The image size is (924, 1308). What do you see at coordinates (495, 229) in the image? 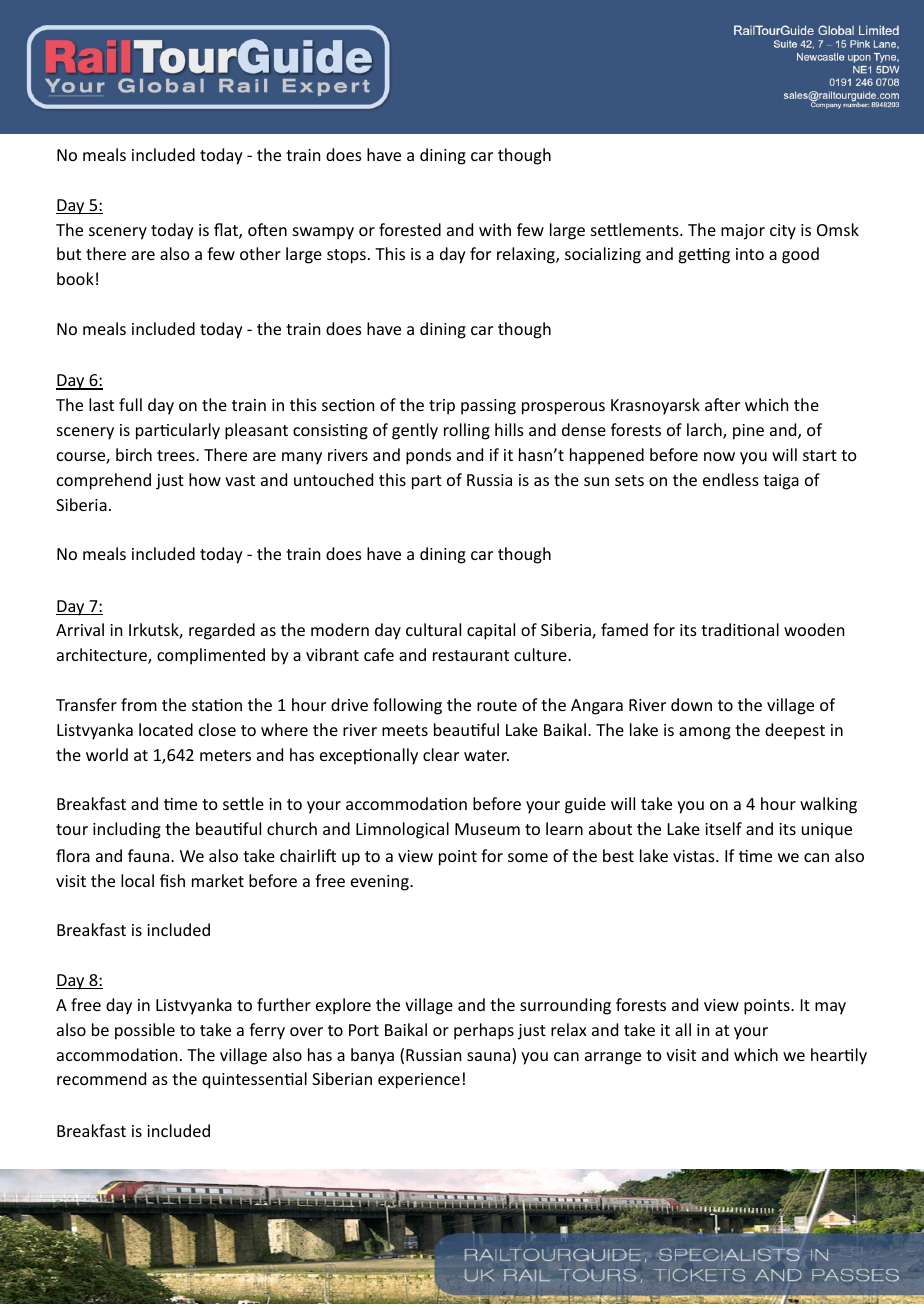
I see `with` at bounding box center [495, 229].
